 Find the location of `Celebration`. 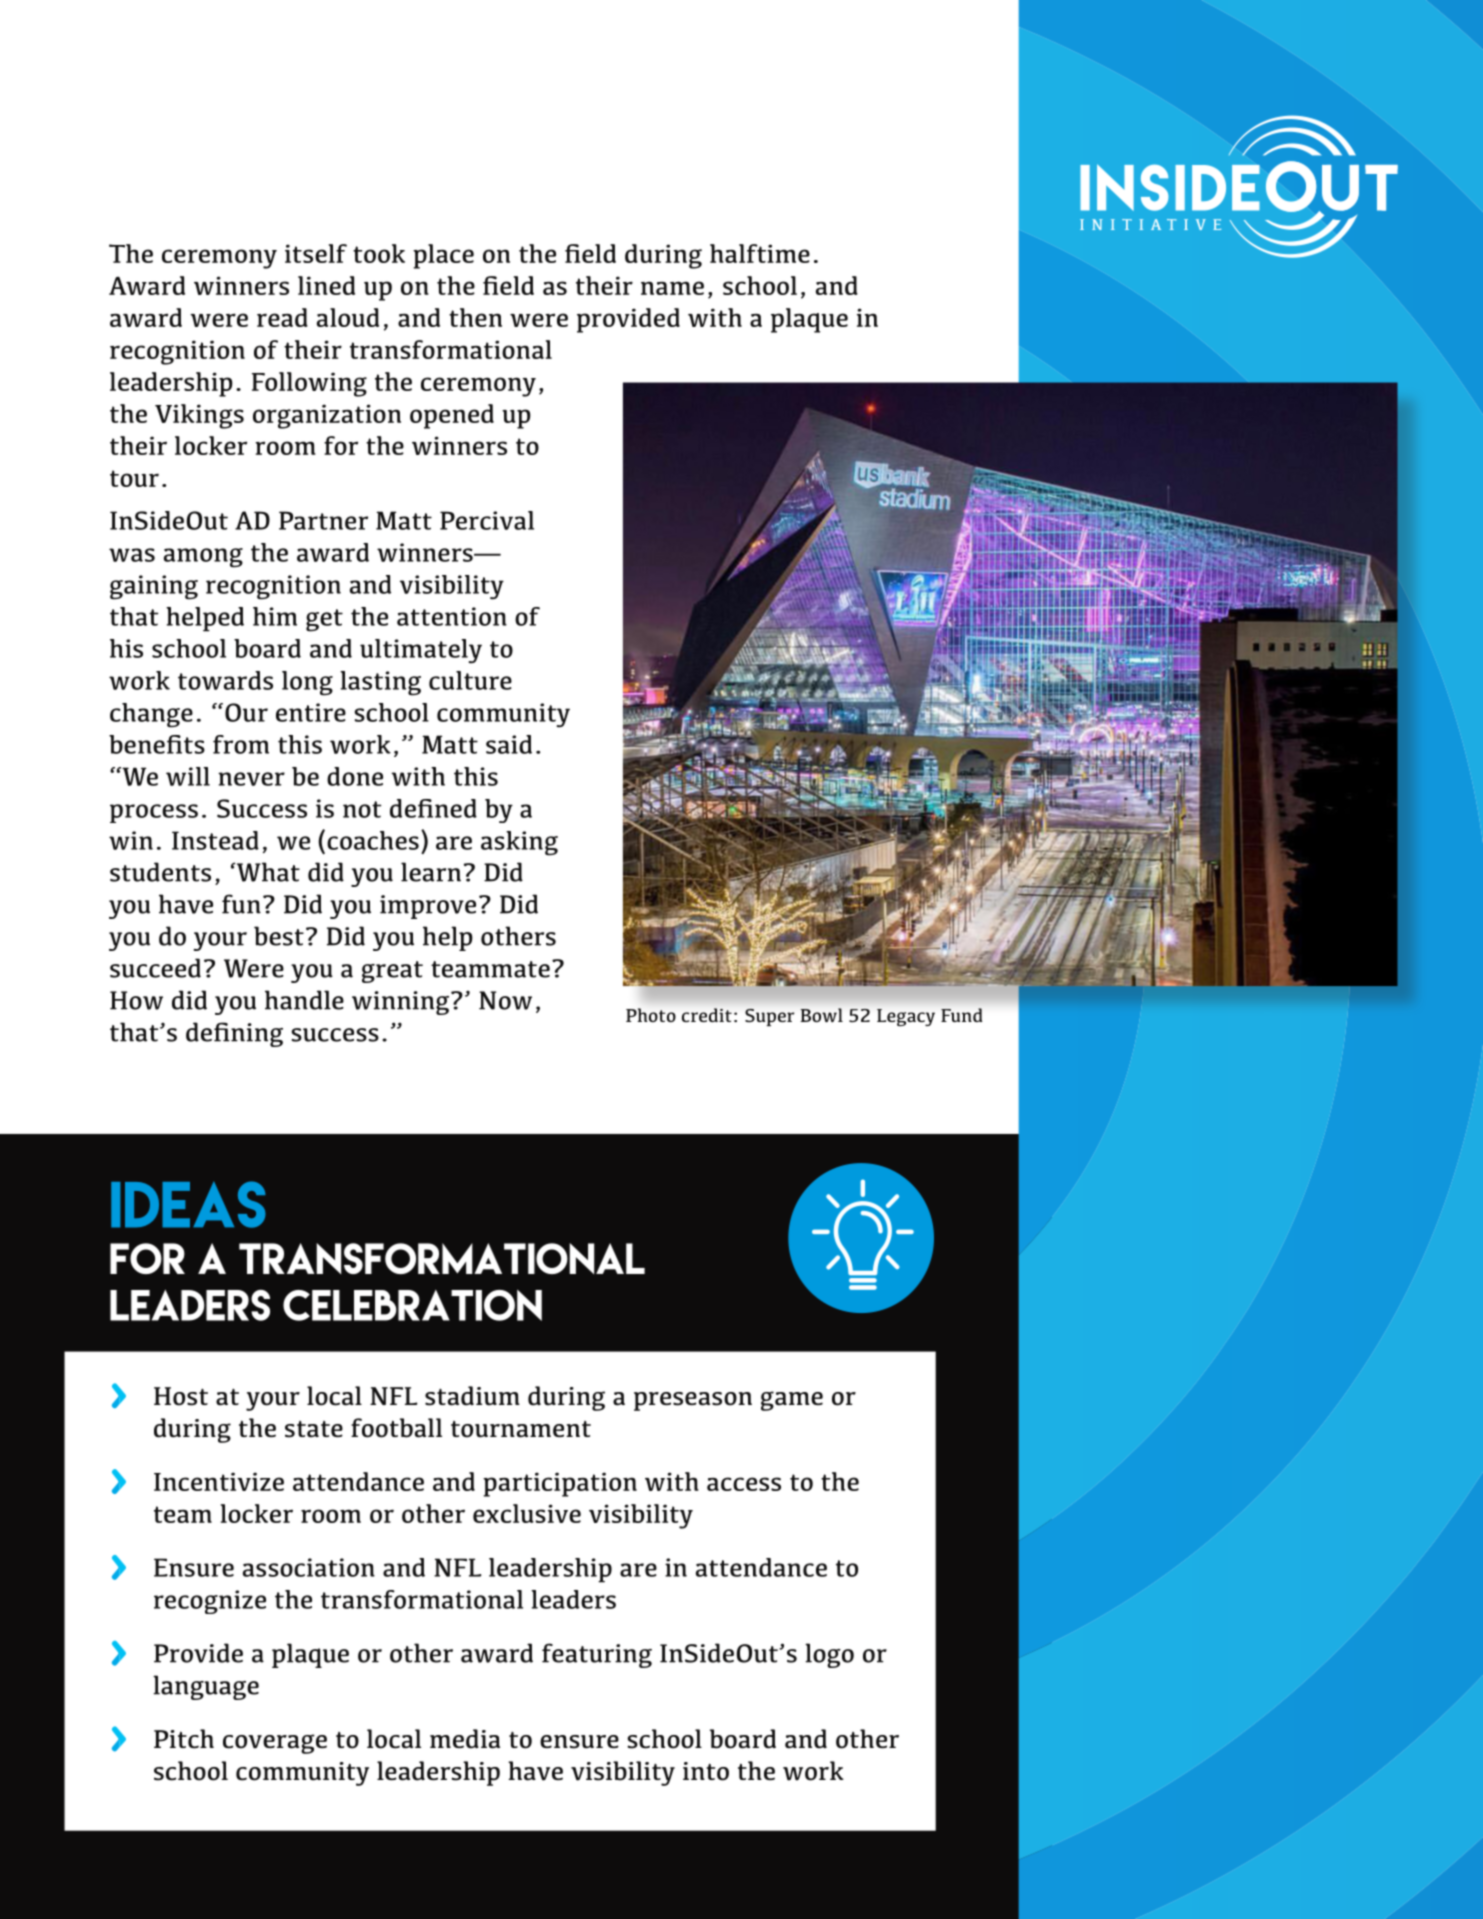

Celebration is located at coordinates (412, 1305).
